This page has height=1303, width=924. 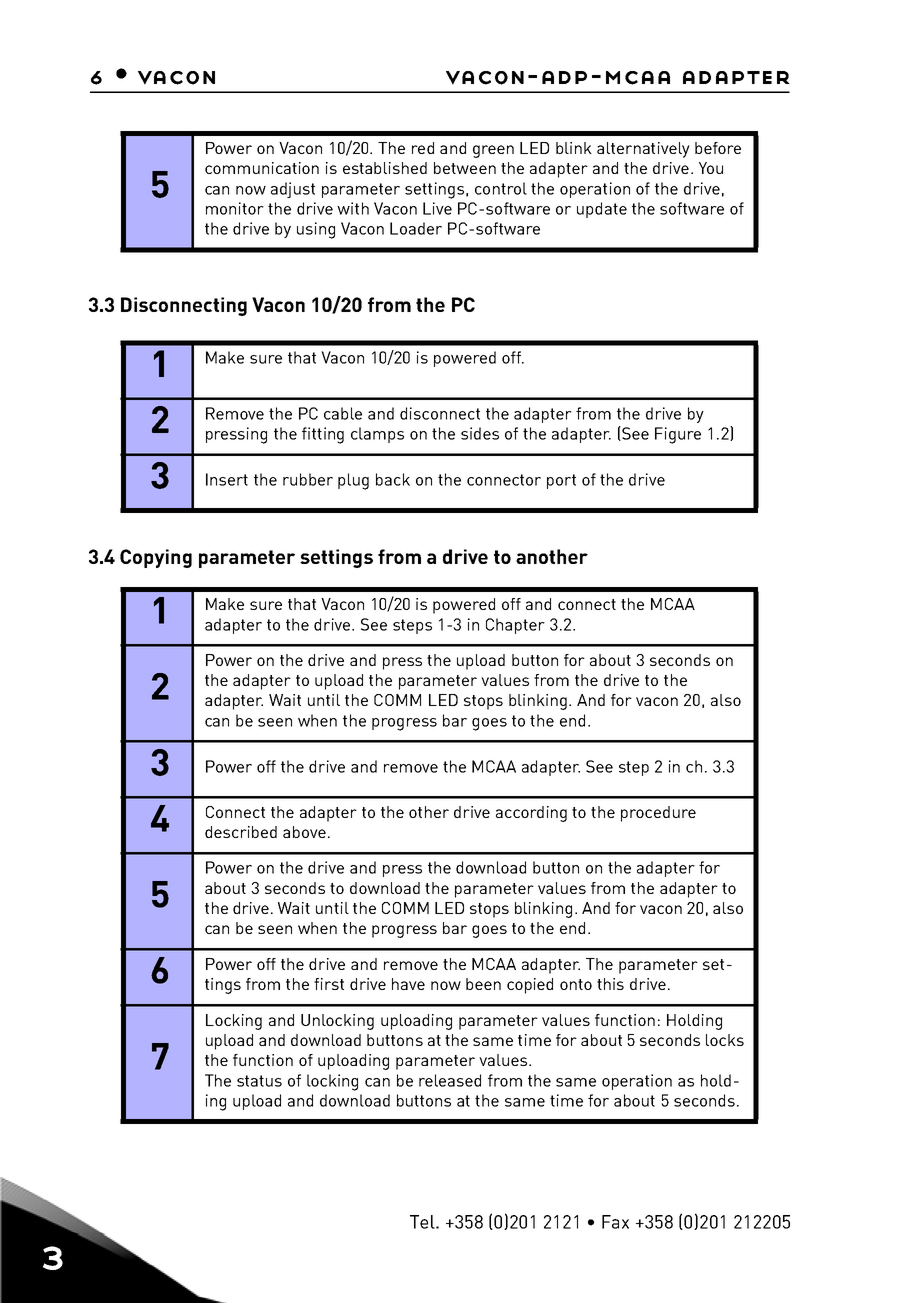 What do you see at coordinates (678, 435) in the page?
I see `Figure` at bounding box center [678, 435].
